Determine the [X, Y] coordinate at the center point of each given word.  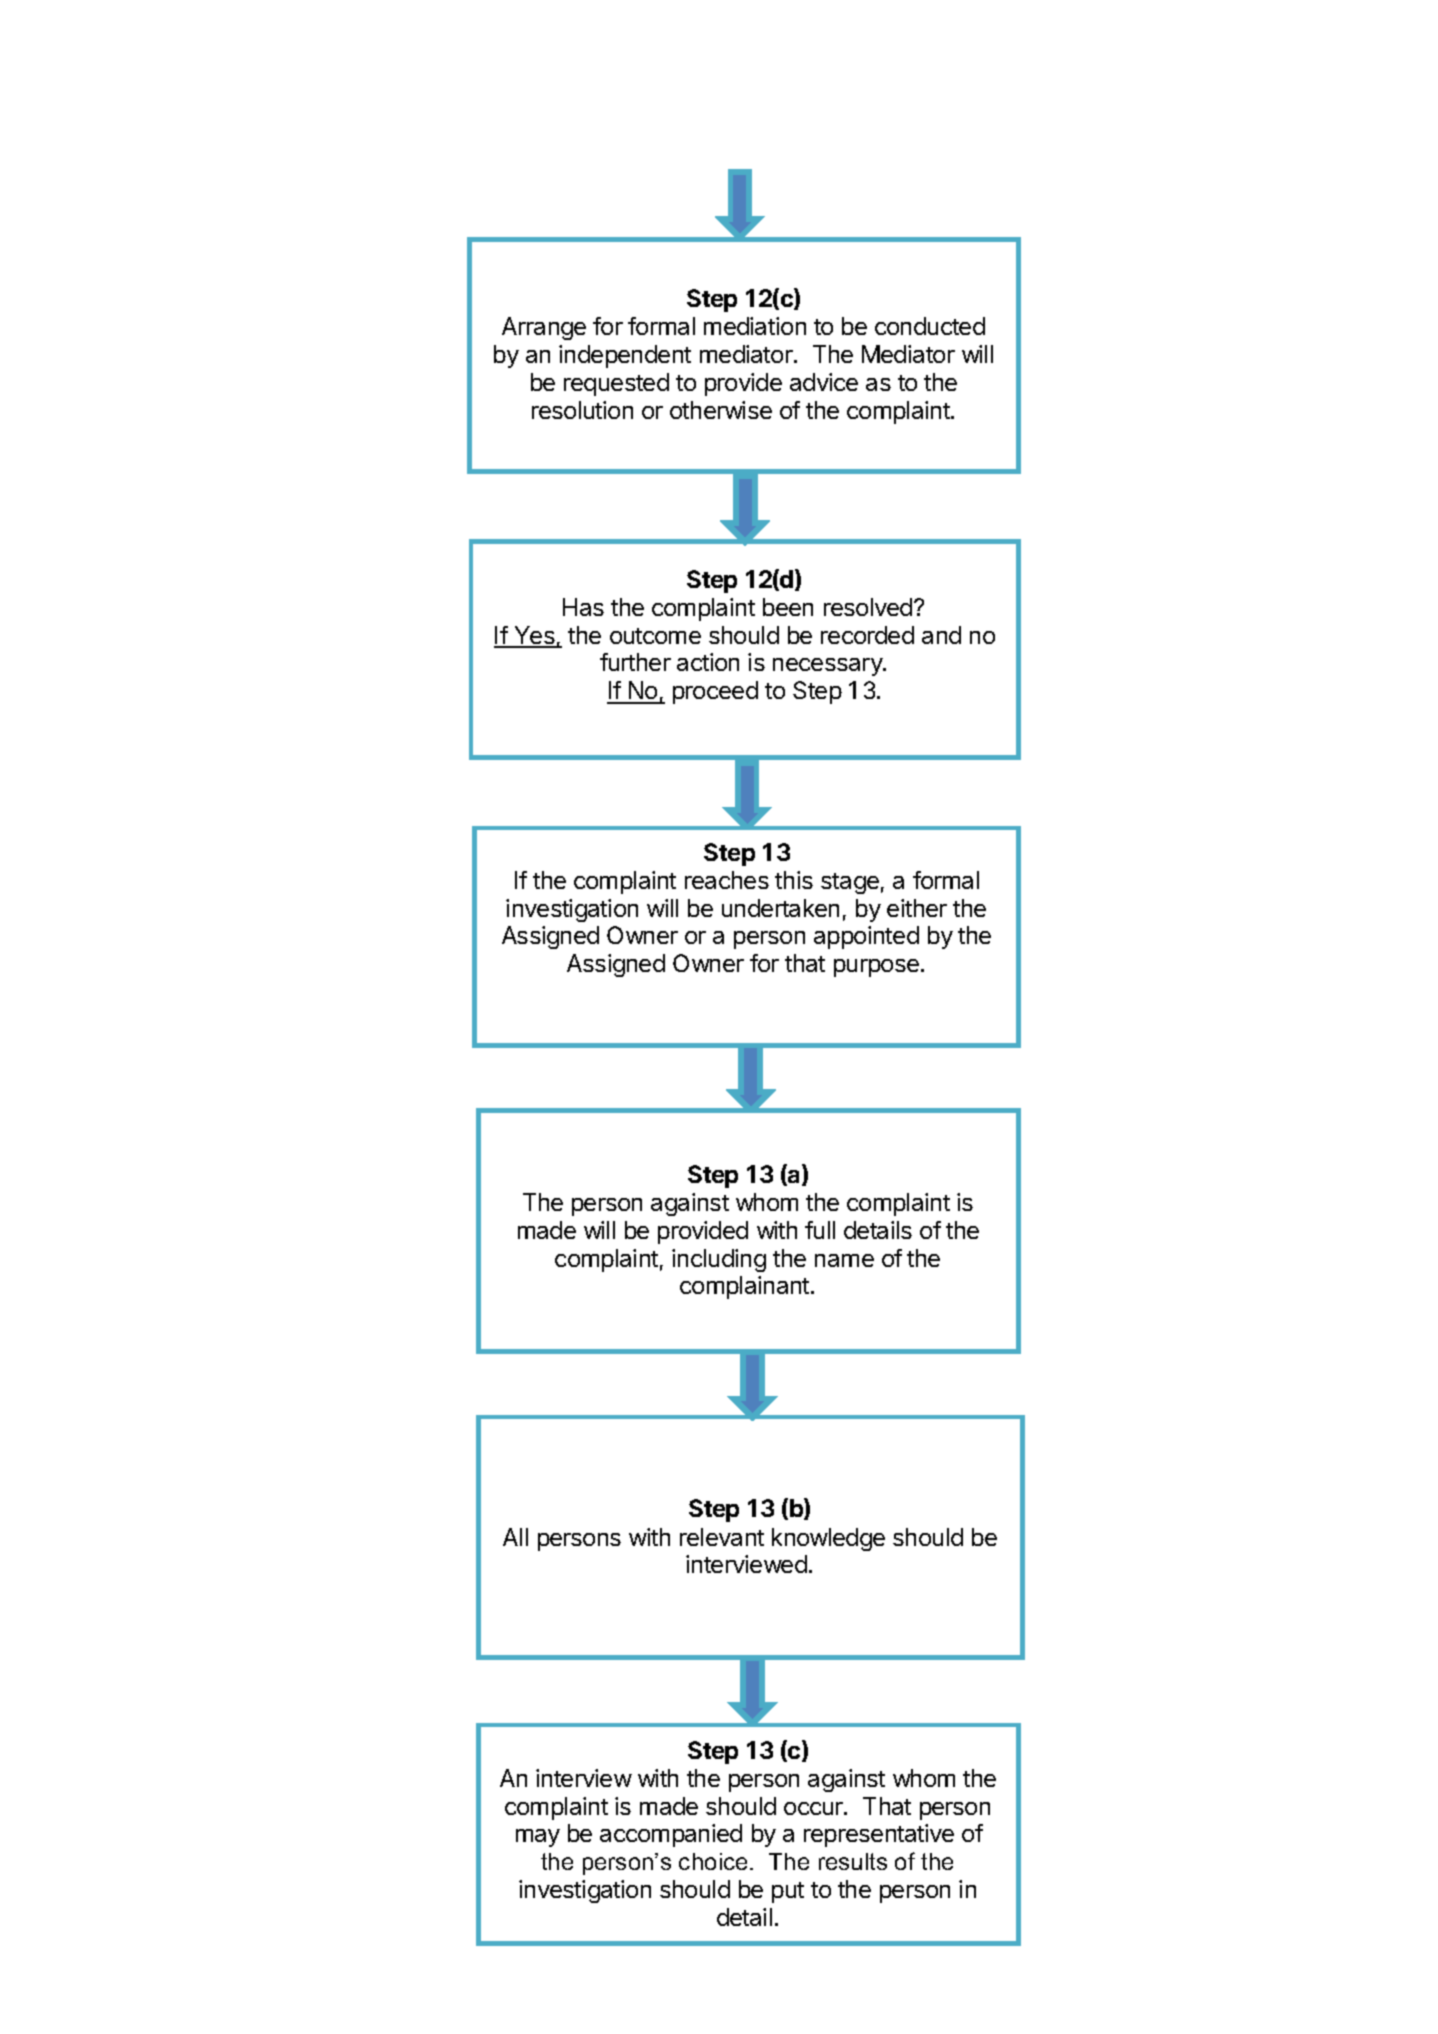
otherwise [721, 410]
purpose [876, 968]
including [719, 1260]
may [538, 1838]
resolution [582, 410]
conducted [930, 326]
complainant [746, 1287]
